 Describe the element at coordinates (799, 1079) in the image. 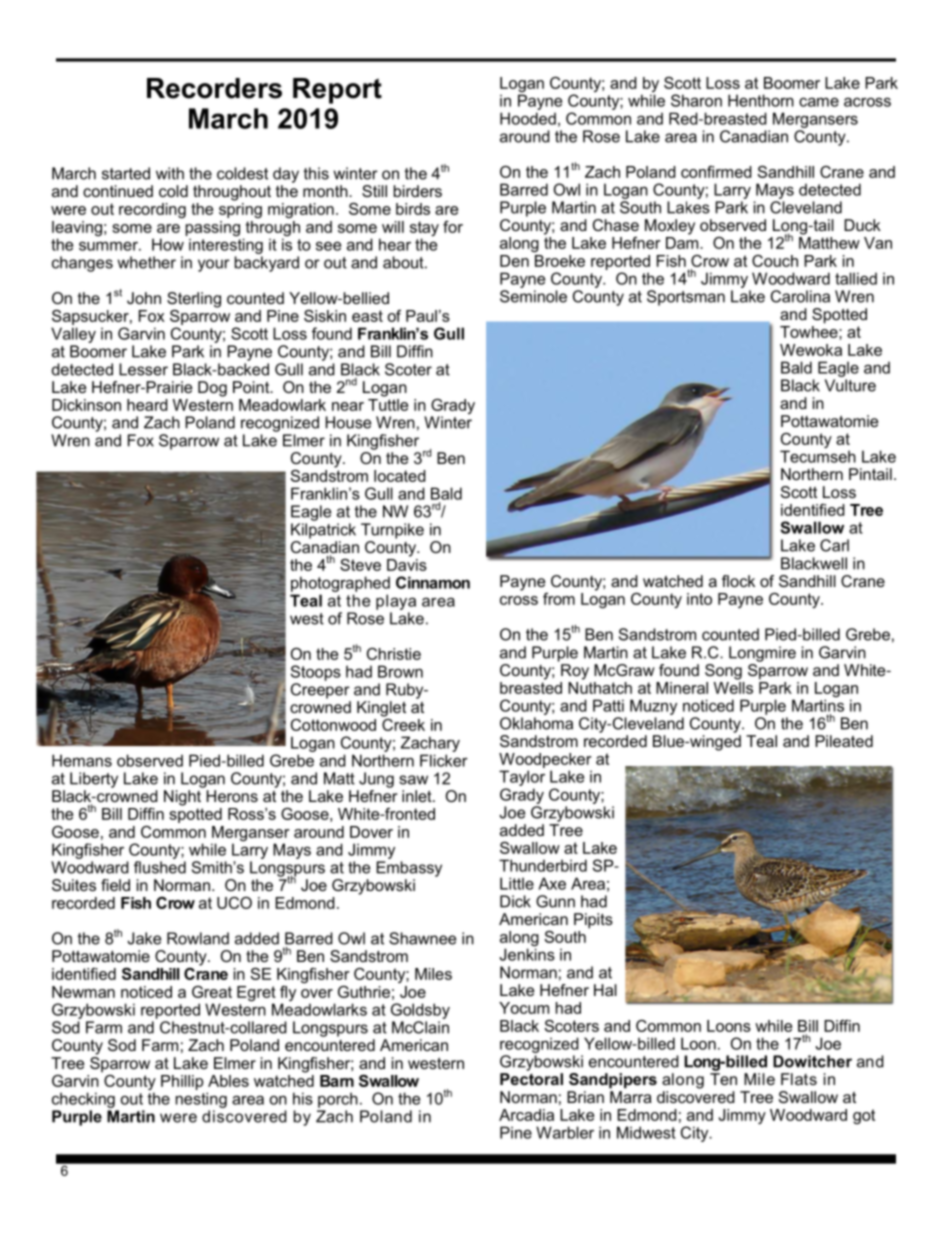

I see `Flats` at that location.
